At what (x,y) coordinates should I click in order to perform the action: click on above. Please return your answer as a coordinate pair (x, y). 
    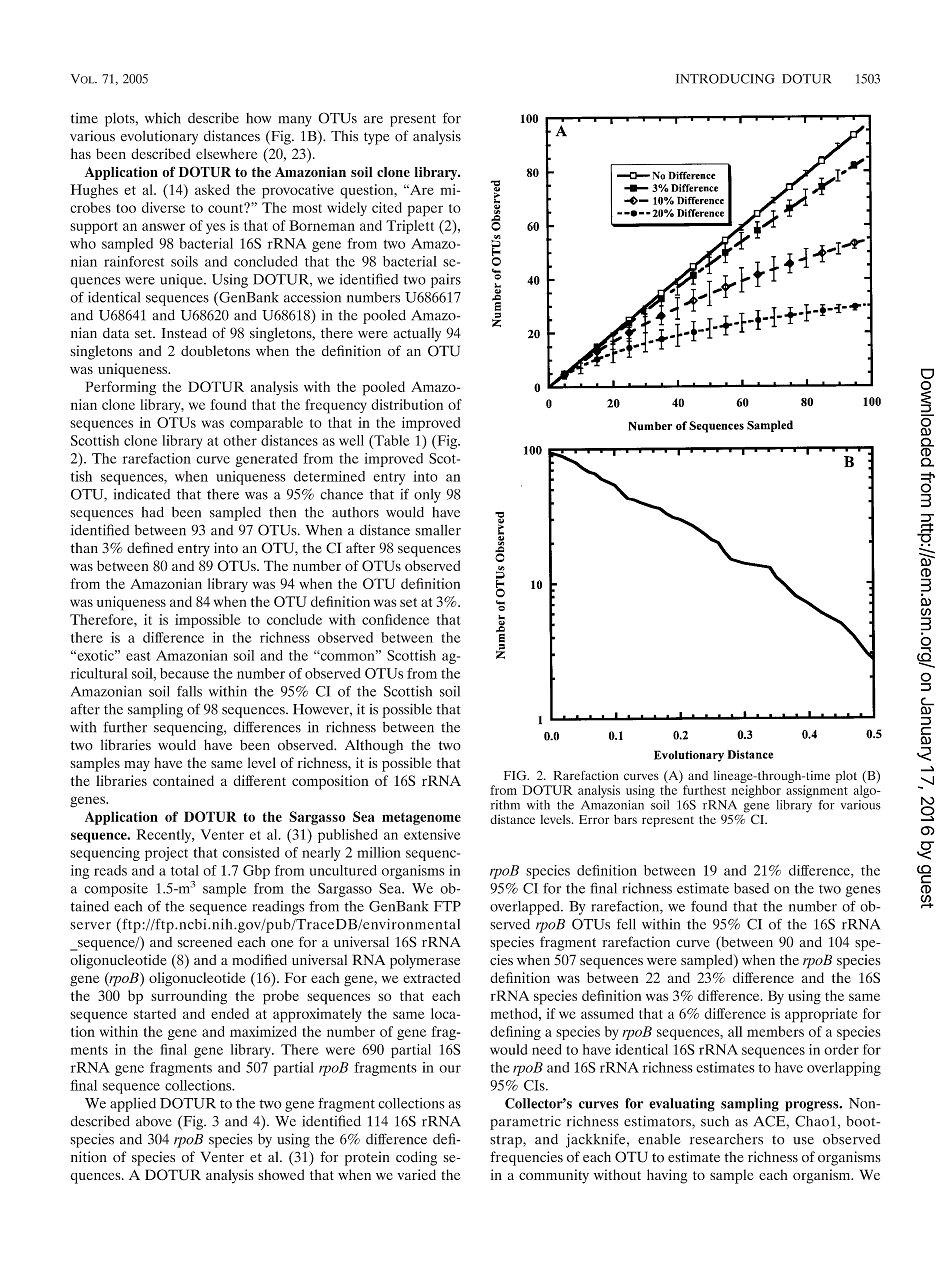
    Looking at the image, I should click on (154, 1121).
